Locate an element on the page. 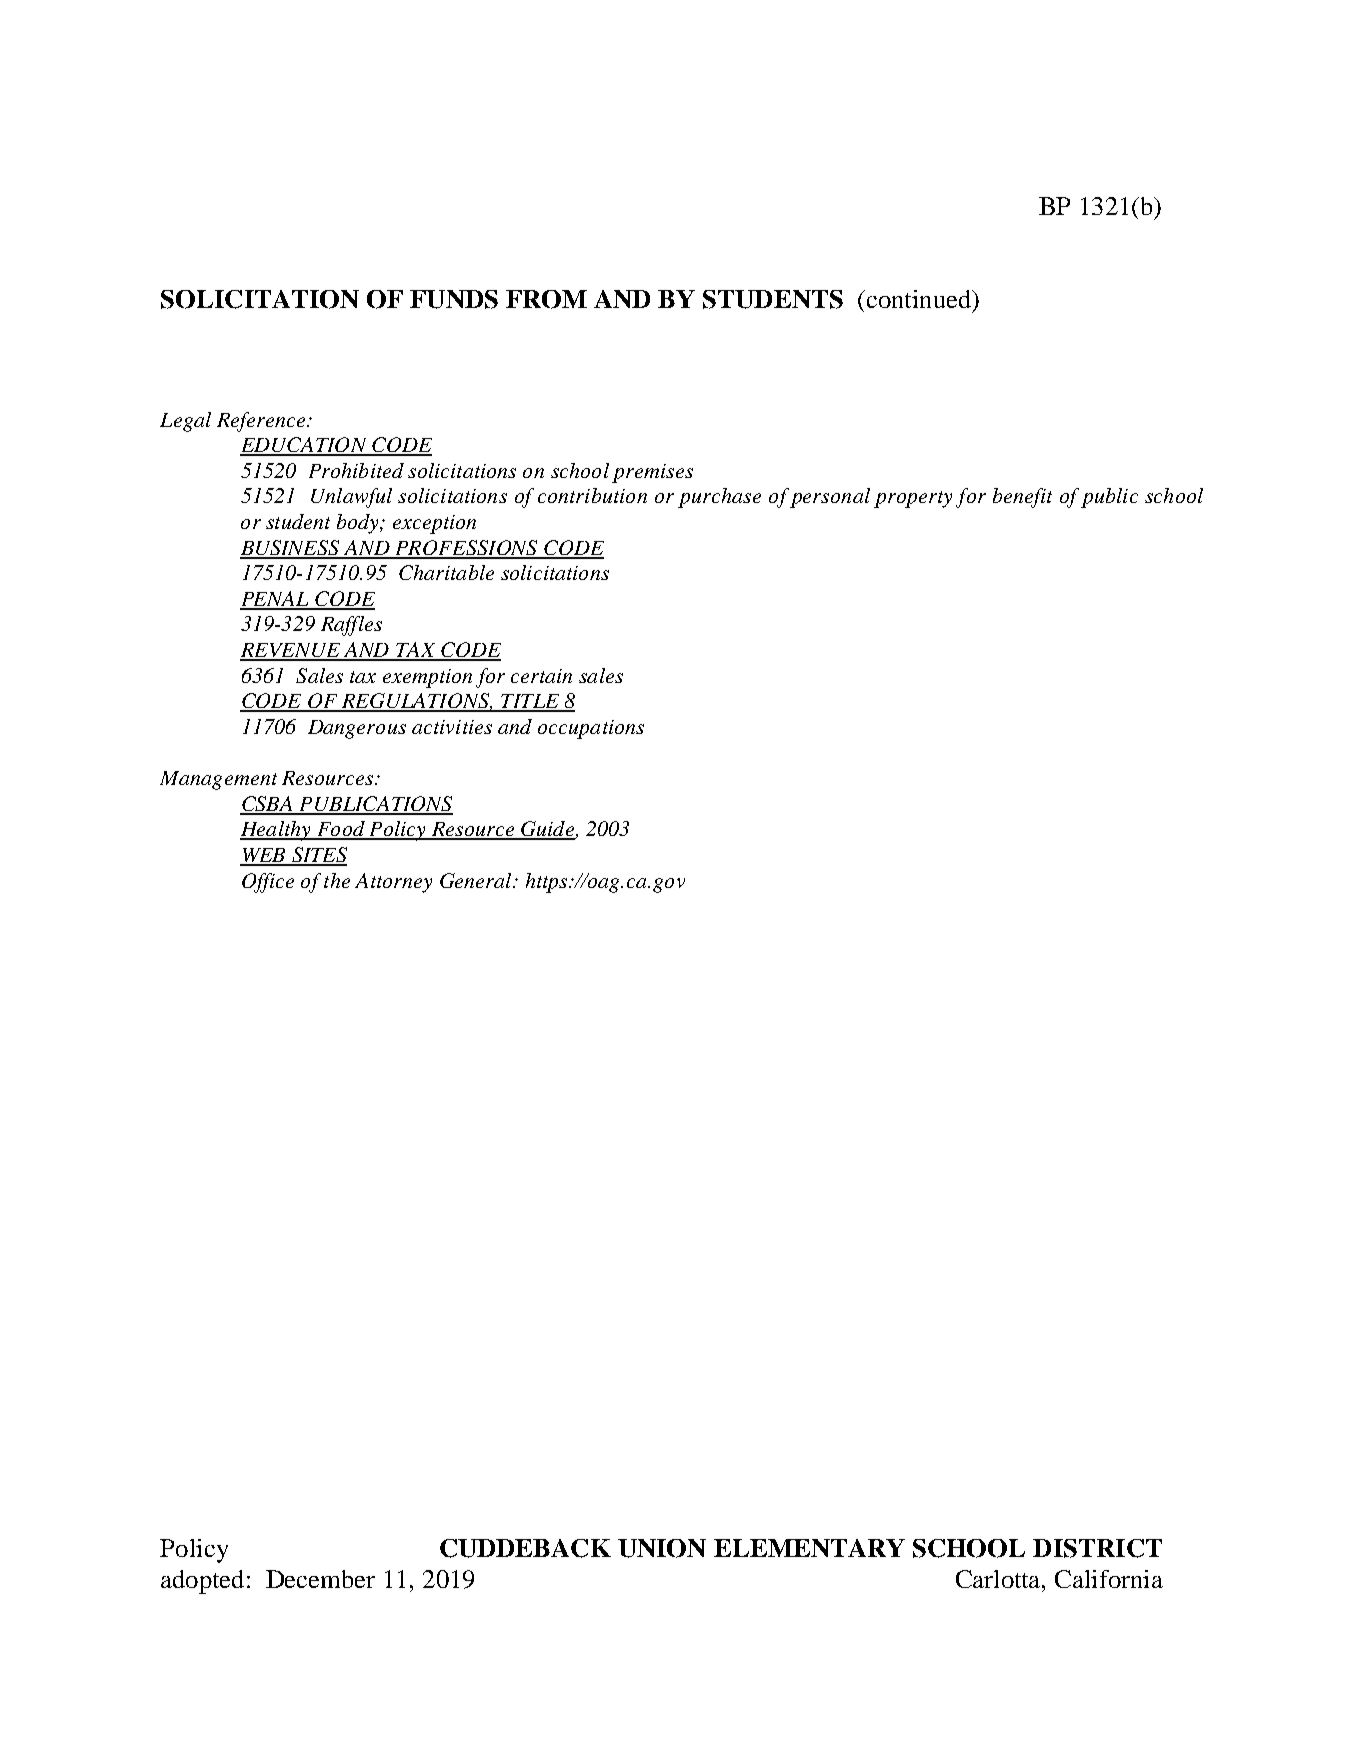  adopted is located at coordinates (202, 1582).
